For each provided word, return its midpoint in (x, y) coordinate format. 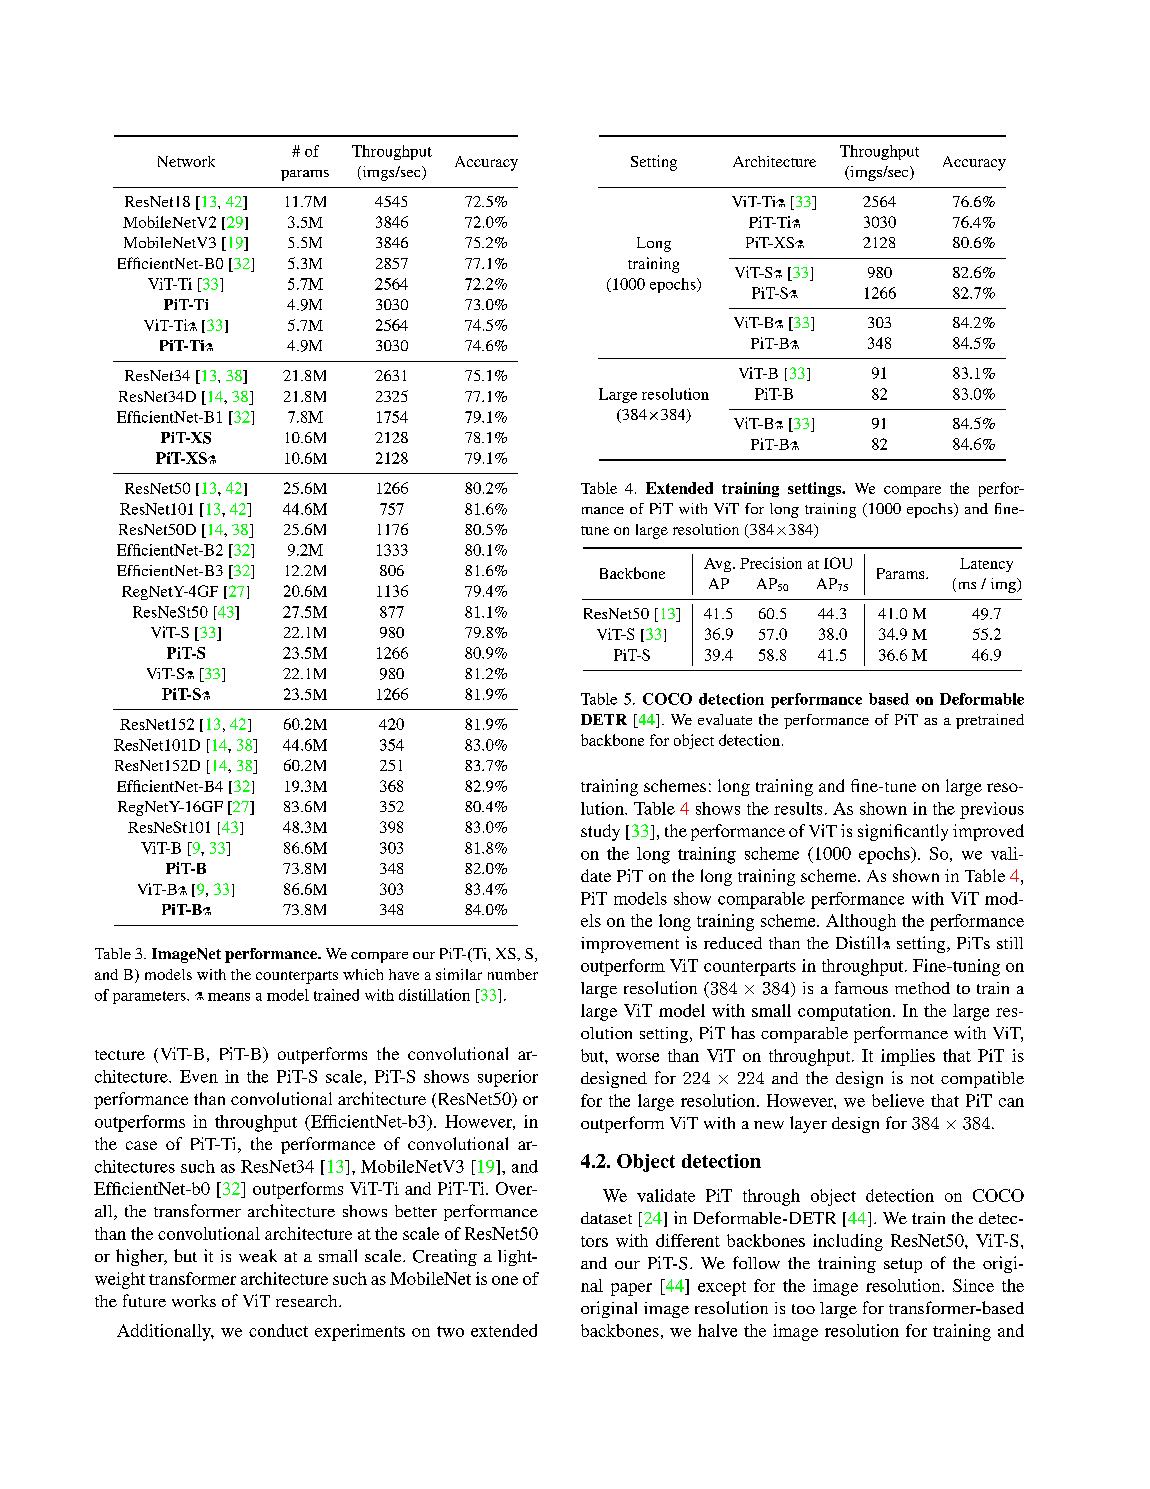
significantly (903, 832)
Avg (719, 565)
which (363, 974)
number (513, 974)
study (600, 832)
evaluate (725, 719)
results (798, 808)
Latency (986, 565)
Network (186, 161)
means (229, 997)
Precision (771, 563)
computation (846, 1012)
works (194, 1301)
